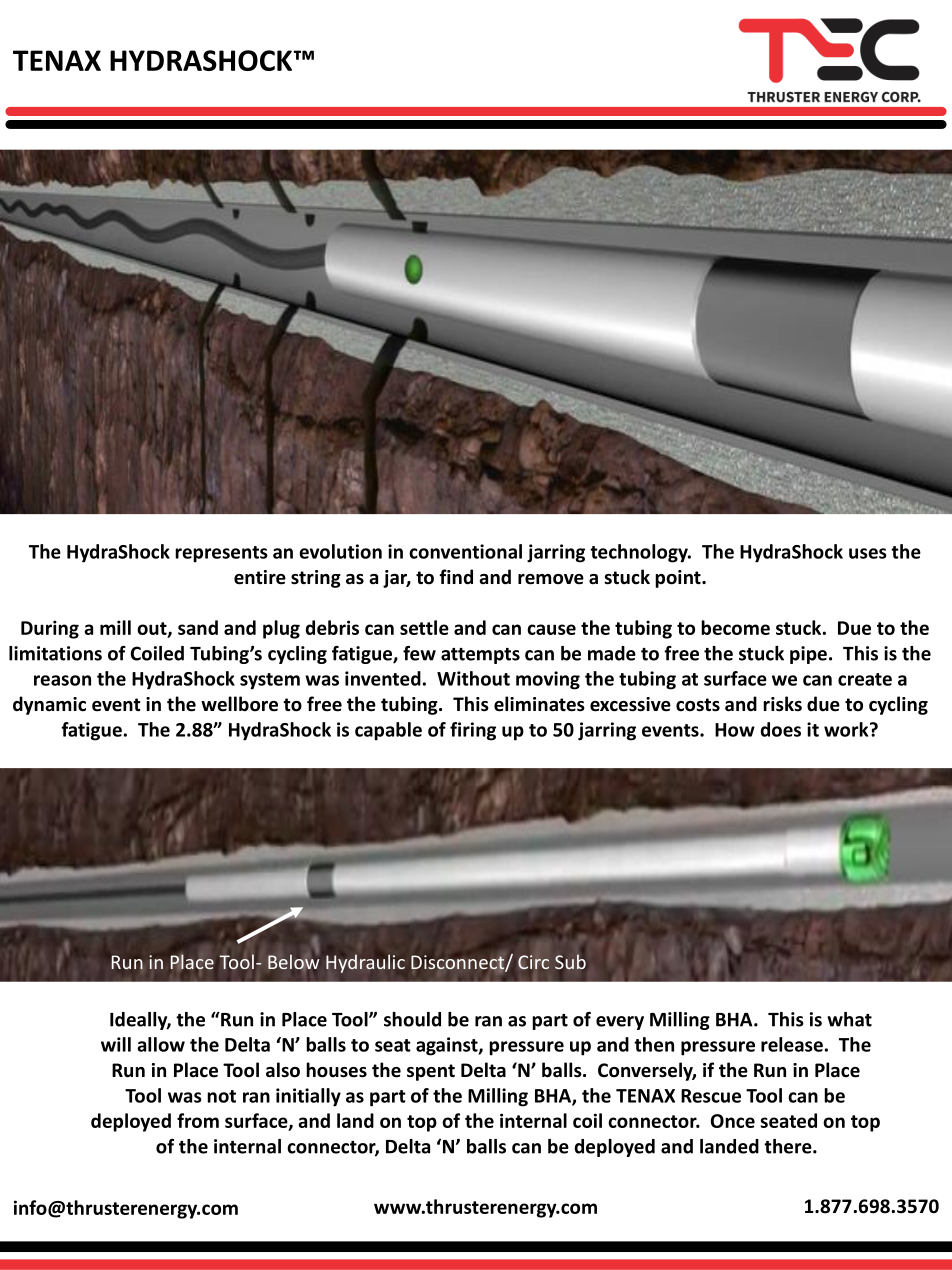  What do you see at coordinates (735, 627) in the image?
I see `become` at bounding box center [735, 627].
